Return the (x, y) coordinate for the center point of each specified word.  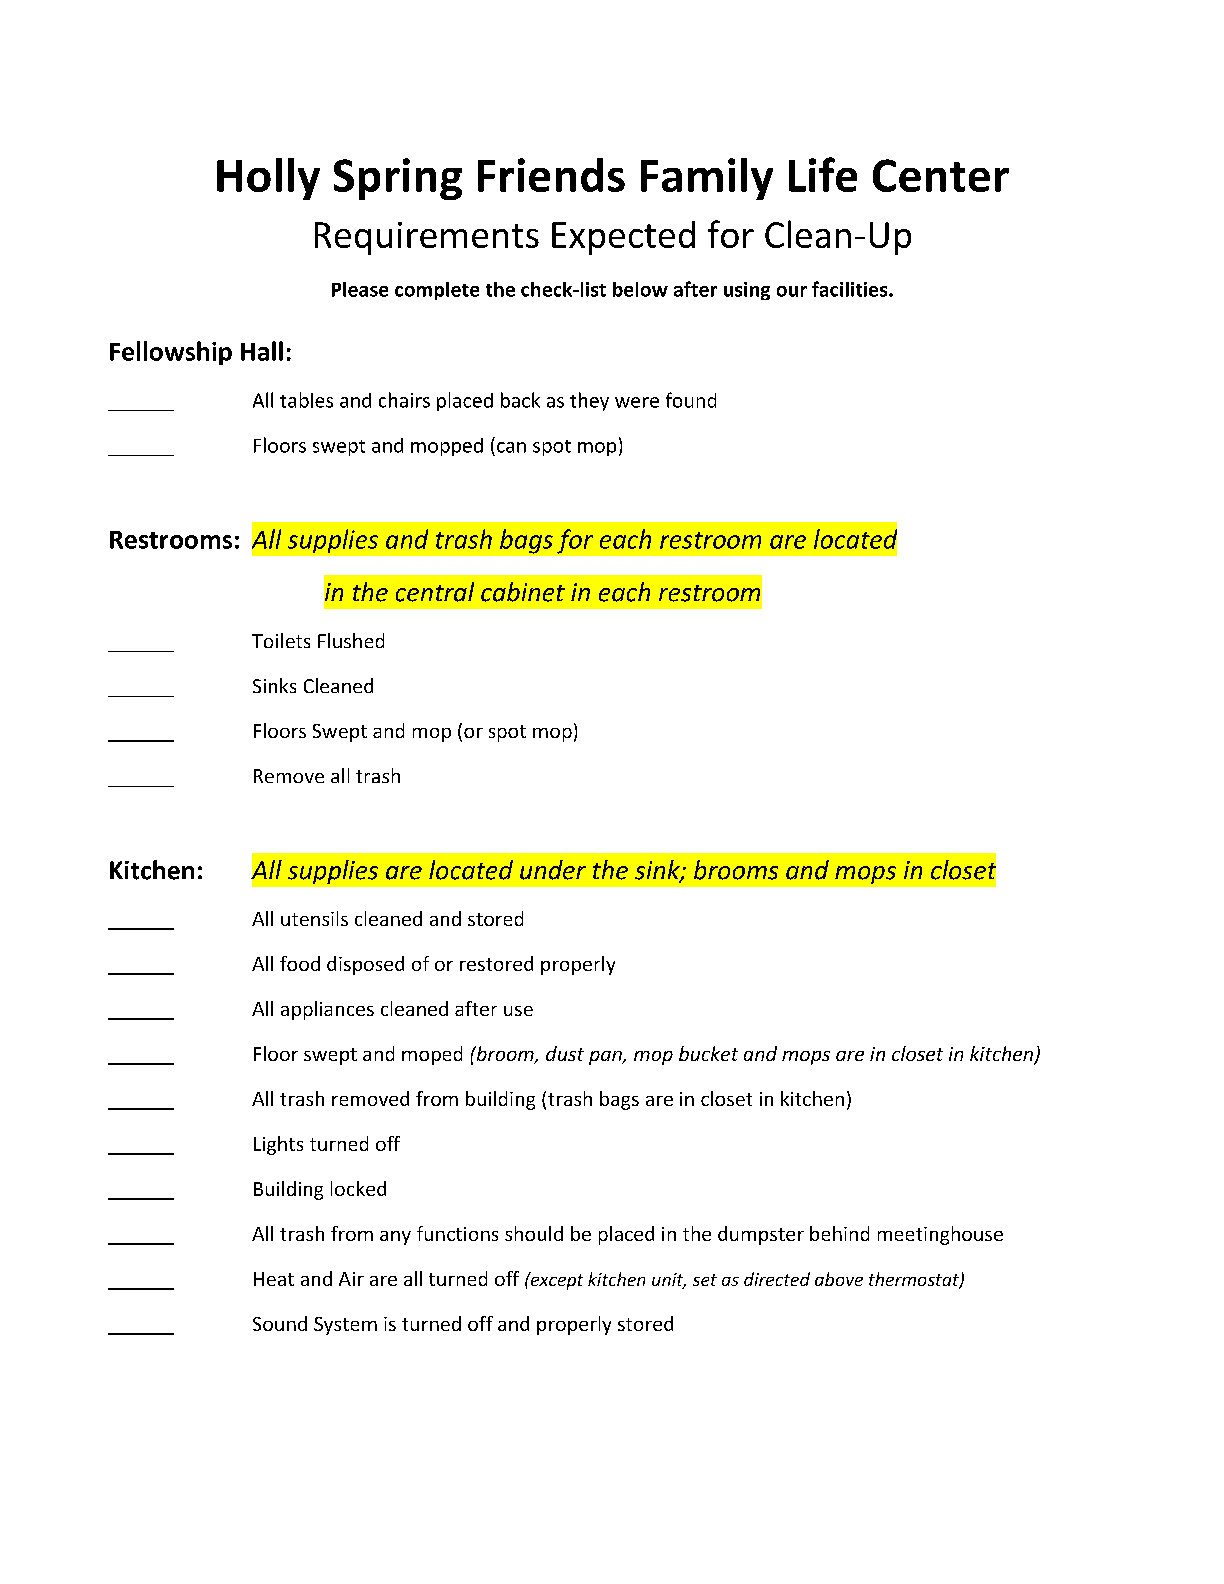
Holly (268, 179)
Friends (551, 175)
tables (306, 400)
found (691, 400)
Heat (274, 1279)
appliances (327, 1010)
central (435, 592)
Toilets (281, 640)
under (553, 870)
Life (823, 174)
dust (565, 1053)
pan (606, 1058)
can (511, 447)
